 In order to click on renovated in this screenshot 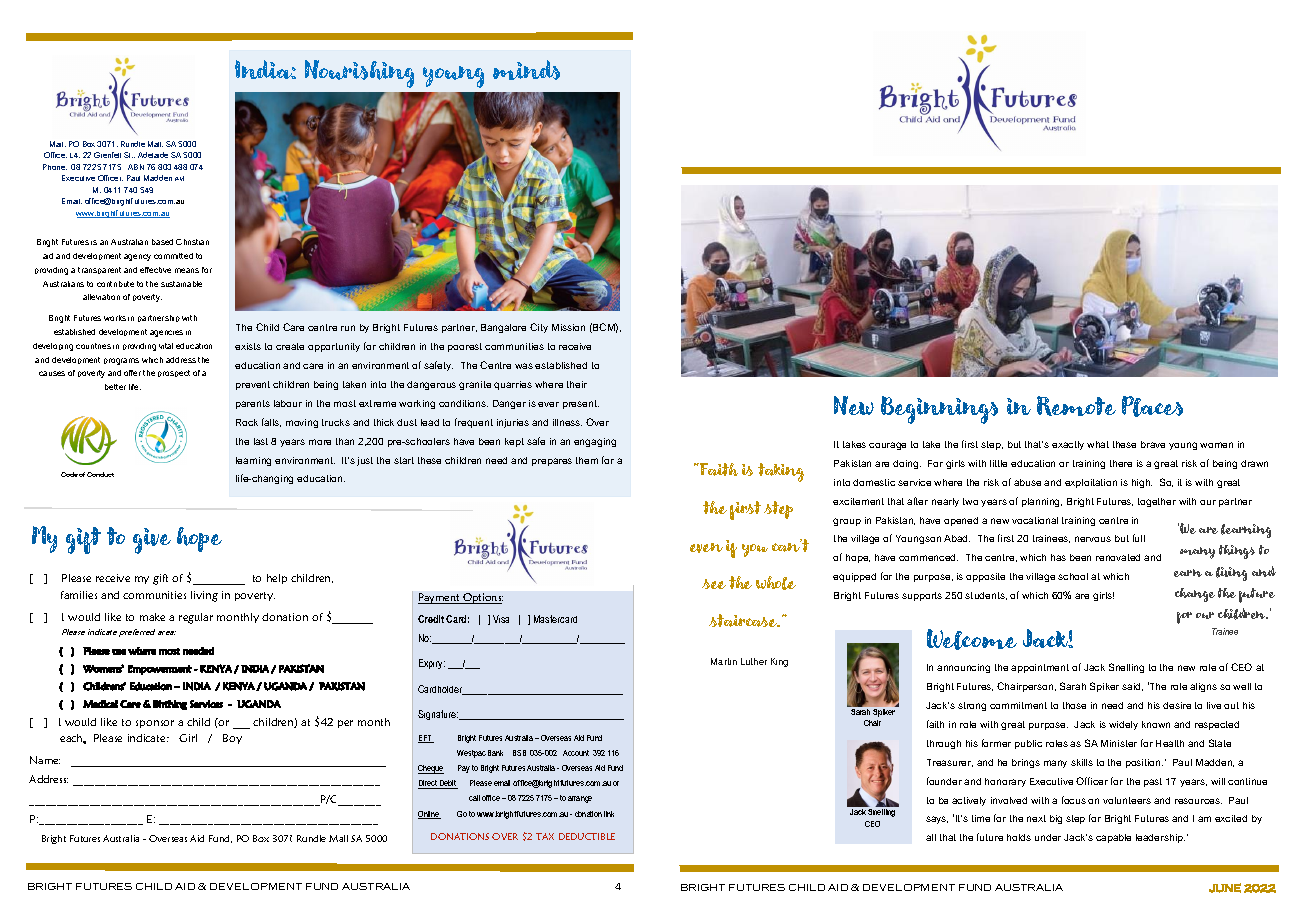, I will do `click(1118, 557)`.
